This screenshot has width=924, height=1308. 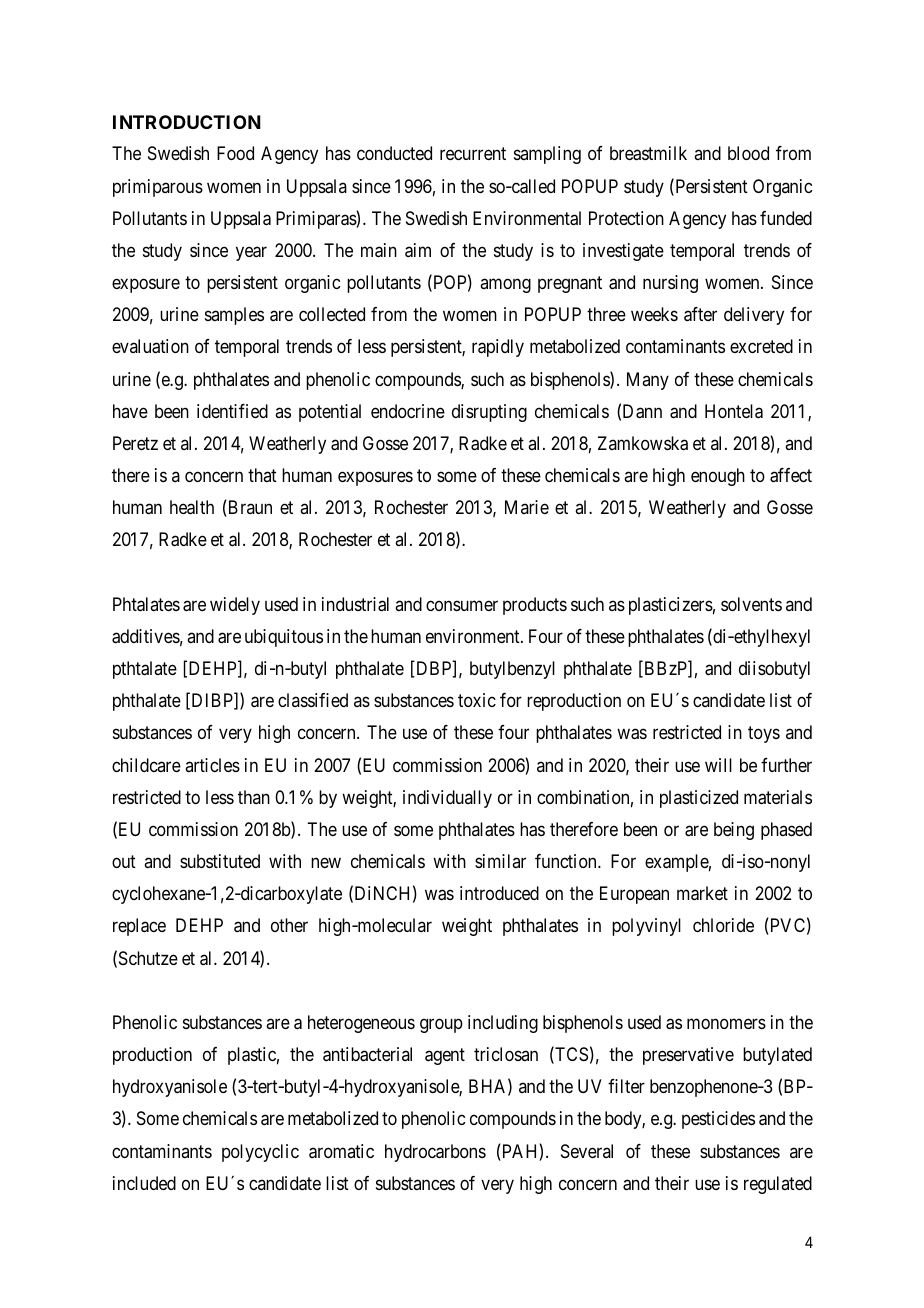 I want to click on blood, so click(x=748, y=153).
